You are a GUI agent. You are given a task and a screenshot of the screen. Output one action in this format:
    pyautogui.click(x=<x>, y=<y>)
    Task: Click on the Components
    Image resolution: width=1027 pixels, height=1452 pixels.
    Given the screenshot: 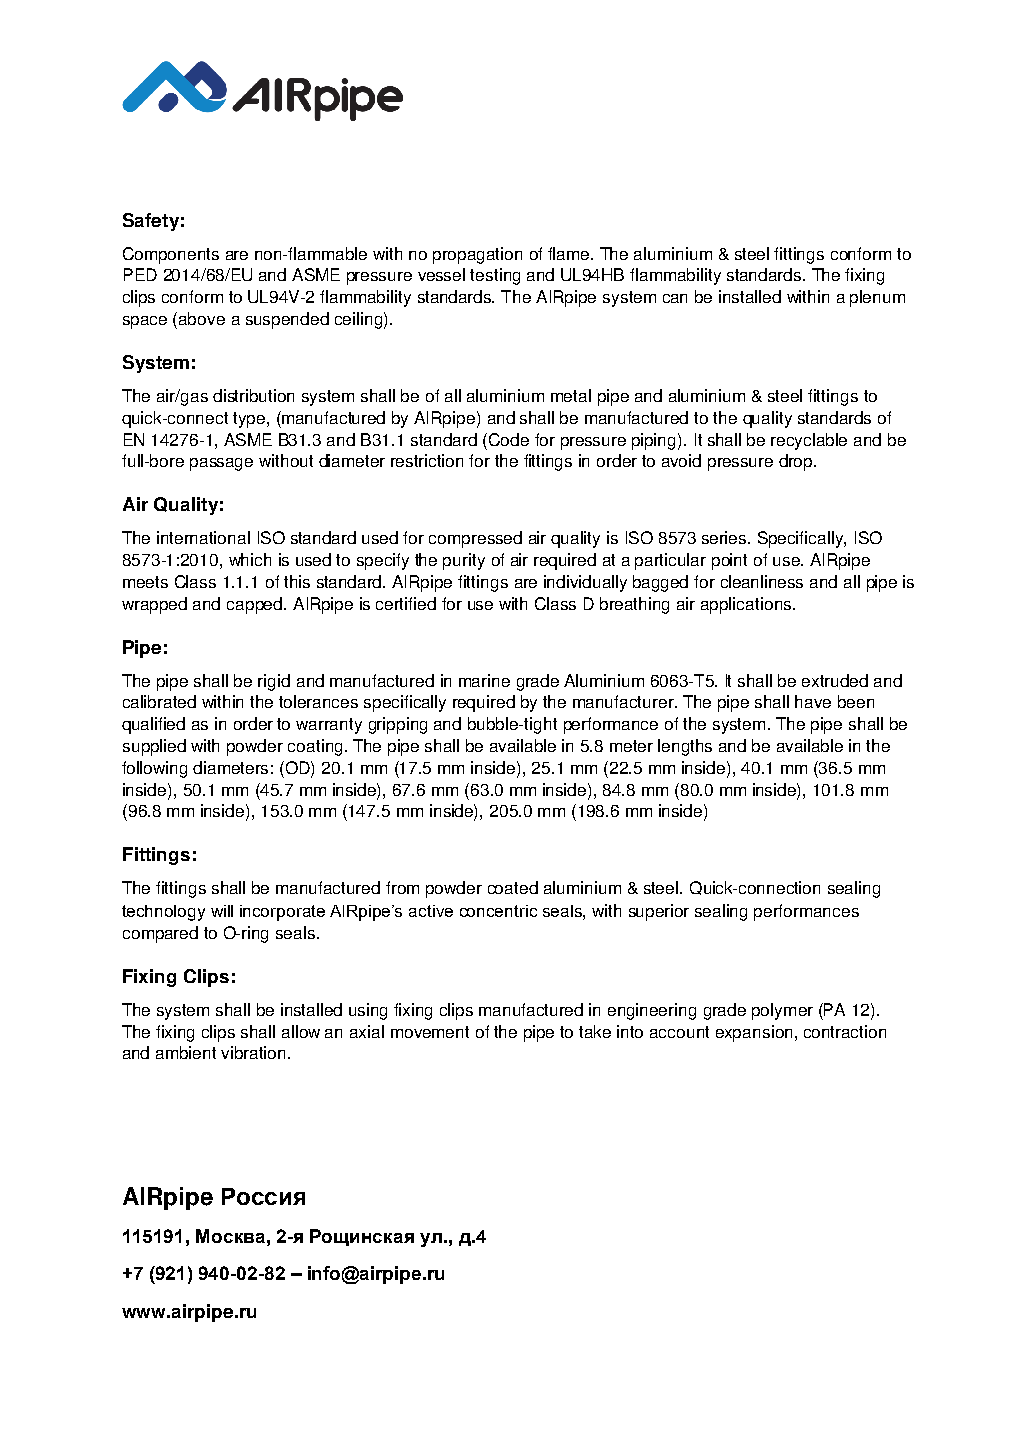 What is the action you would take?
    pyautogui.click(x=171, y=255)
